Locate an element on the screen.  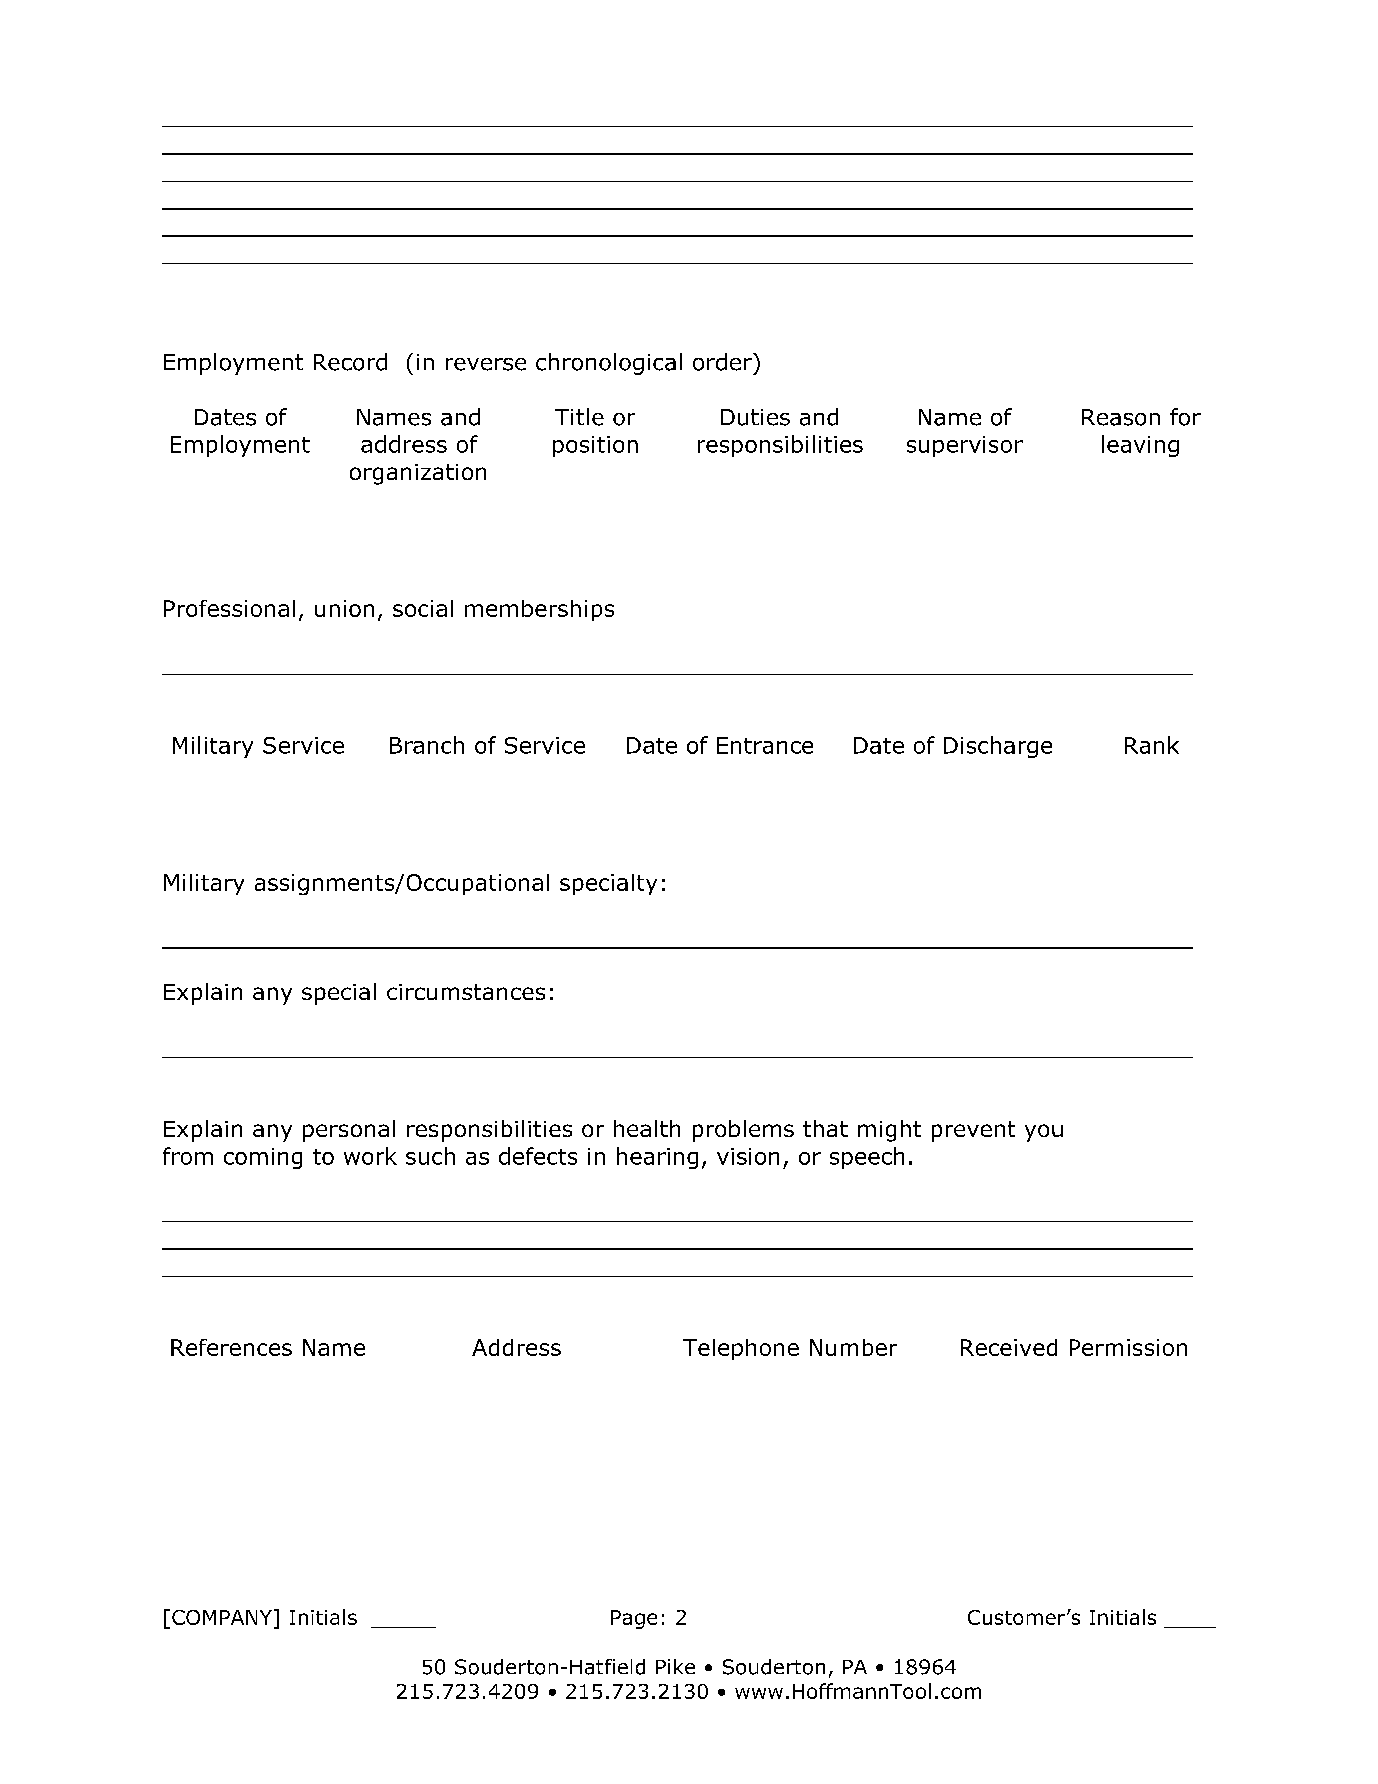
circumstances is located at coordinates (466, 992).
